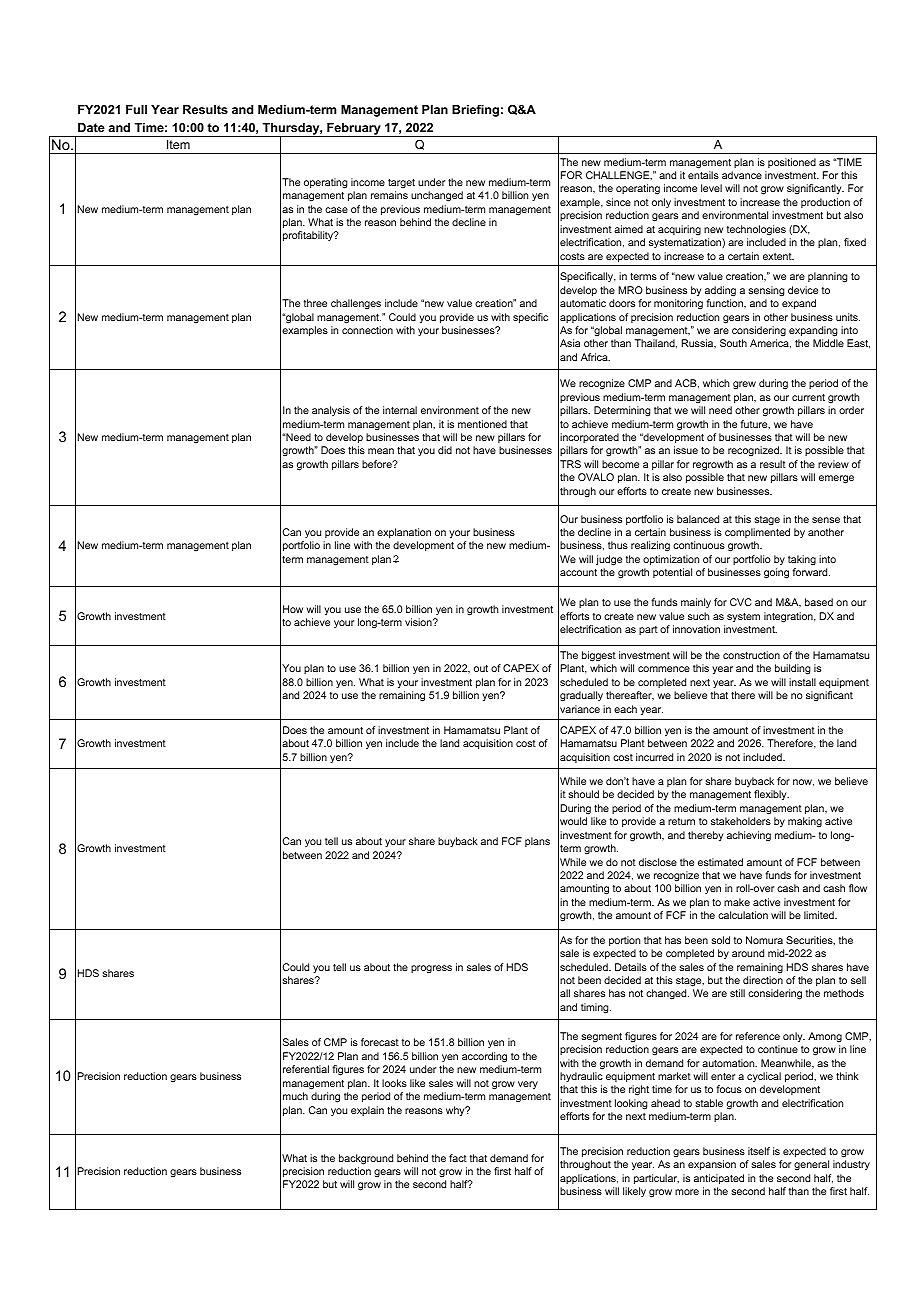 This document has width=924, height=1308. I want to click on itself, so click(759, 1151).
